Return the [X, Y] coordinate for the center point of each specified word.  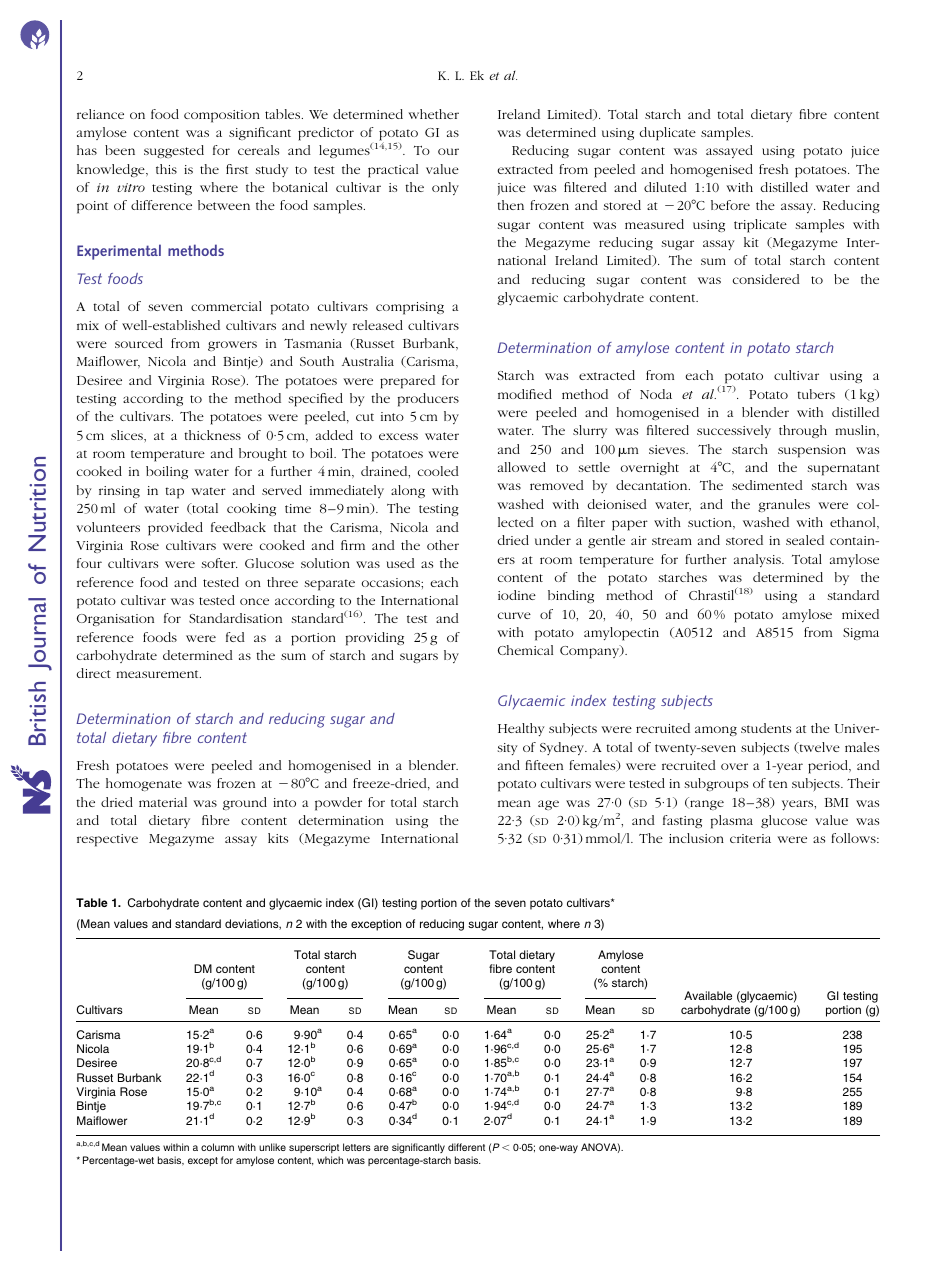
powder [338, 804]
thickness [212, 435]
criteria [750, 838]
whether [433, 114]
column [217, 1147]
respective [107, 840]
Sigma [861, 634]
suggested [174, 151]
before [730, 205]
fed [235, 637]
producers [428, 400]
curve [514, 615]
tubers [816, 394]
